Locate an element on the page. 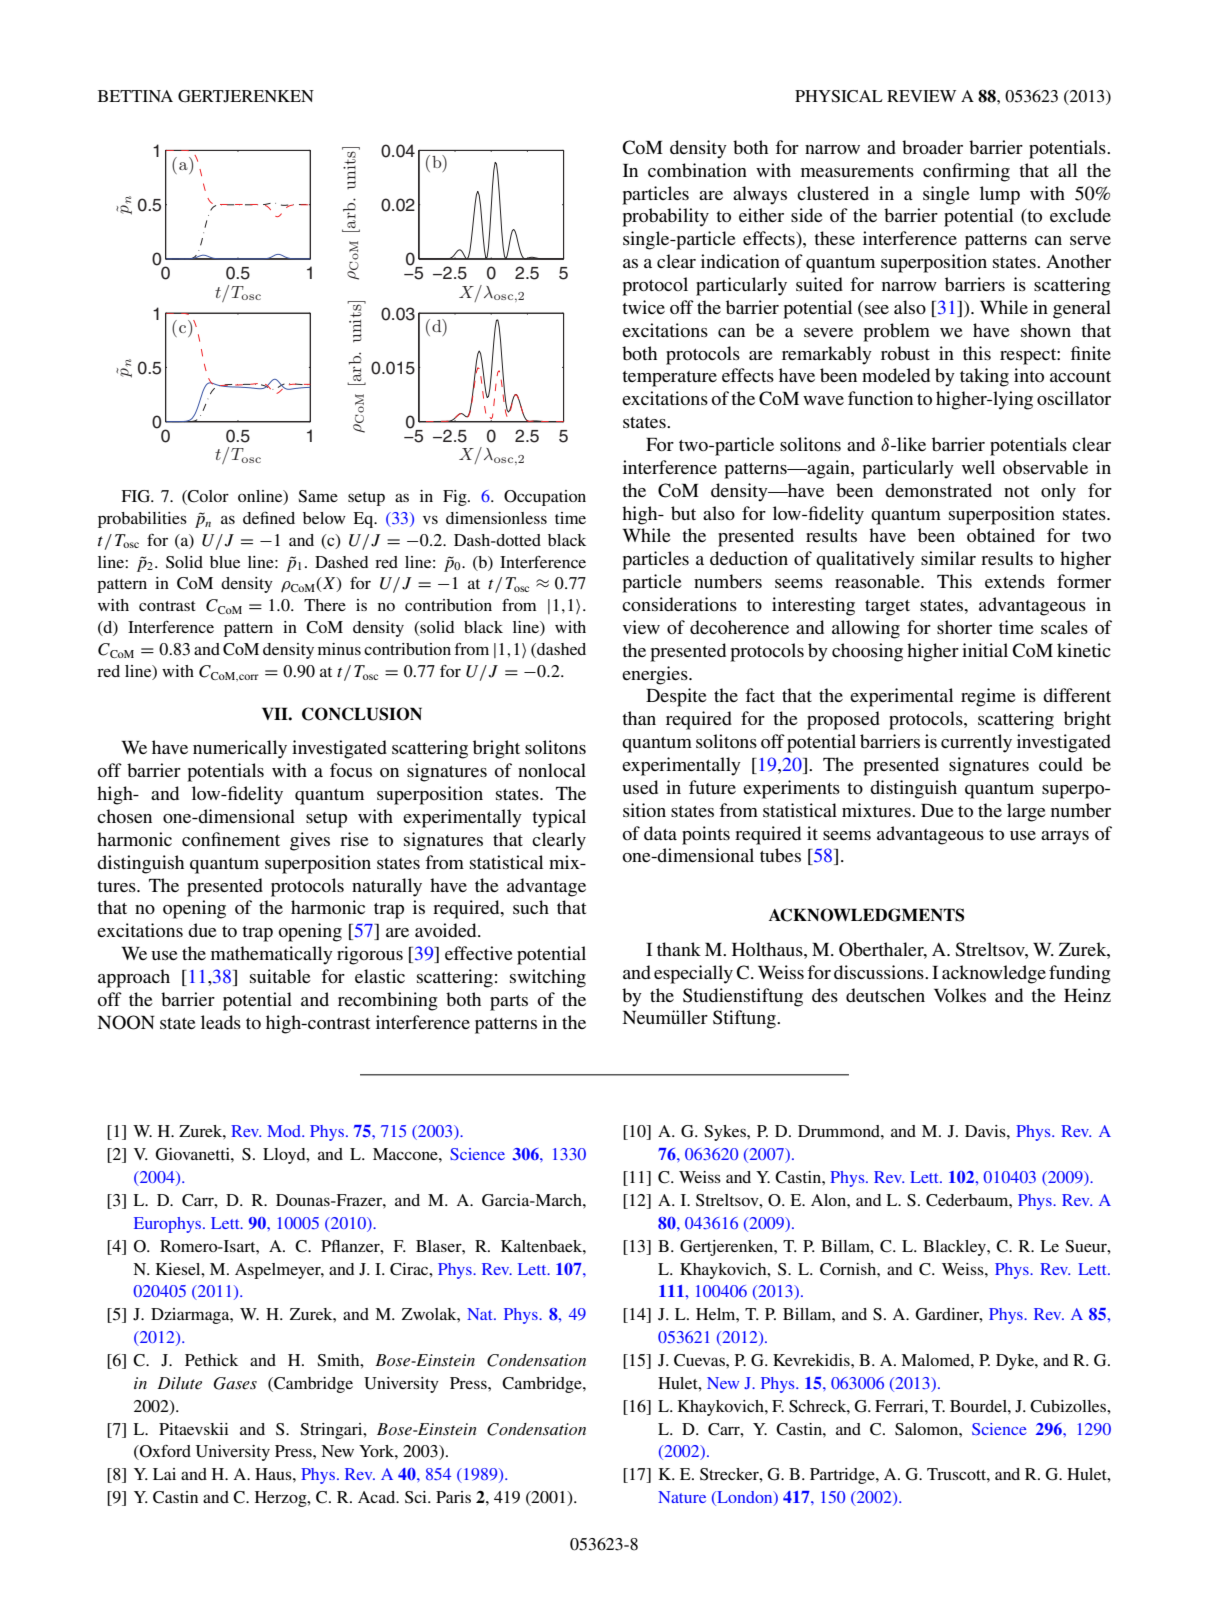 The height and width of the document is (1616, 1212). large is located at coordinates (1026, 812).
